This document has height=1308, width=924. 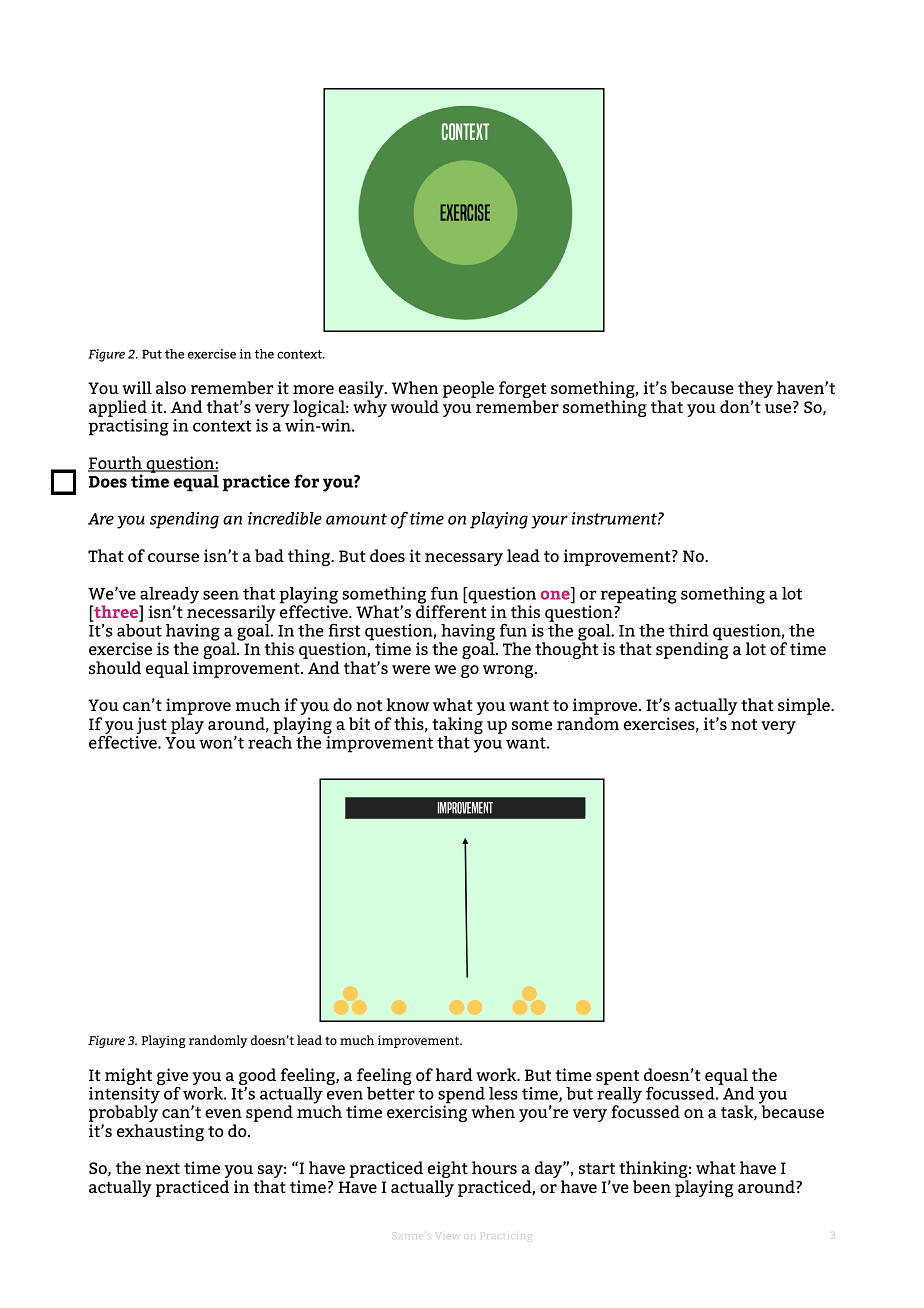 I want to click on repeating, so click(x=638, y=595).
